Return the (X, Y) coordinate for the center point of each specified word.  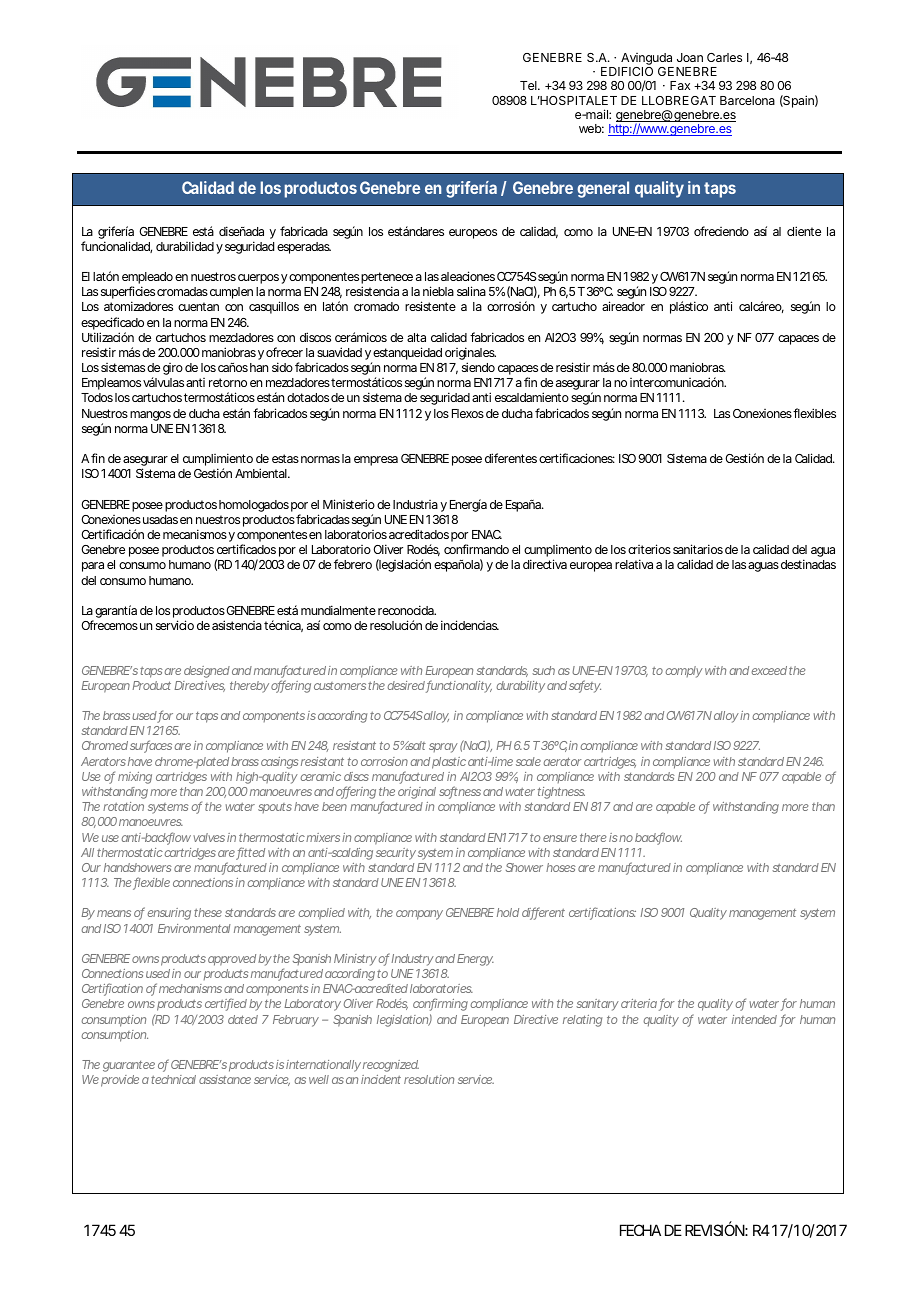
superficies (128, 294)
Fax (680, 85)
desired (406, 685)
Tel (529, 85)
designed (207, 672)
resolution (429, 1079)
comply (684, 672)
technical (173, 1079)
